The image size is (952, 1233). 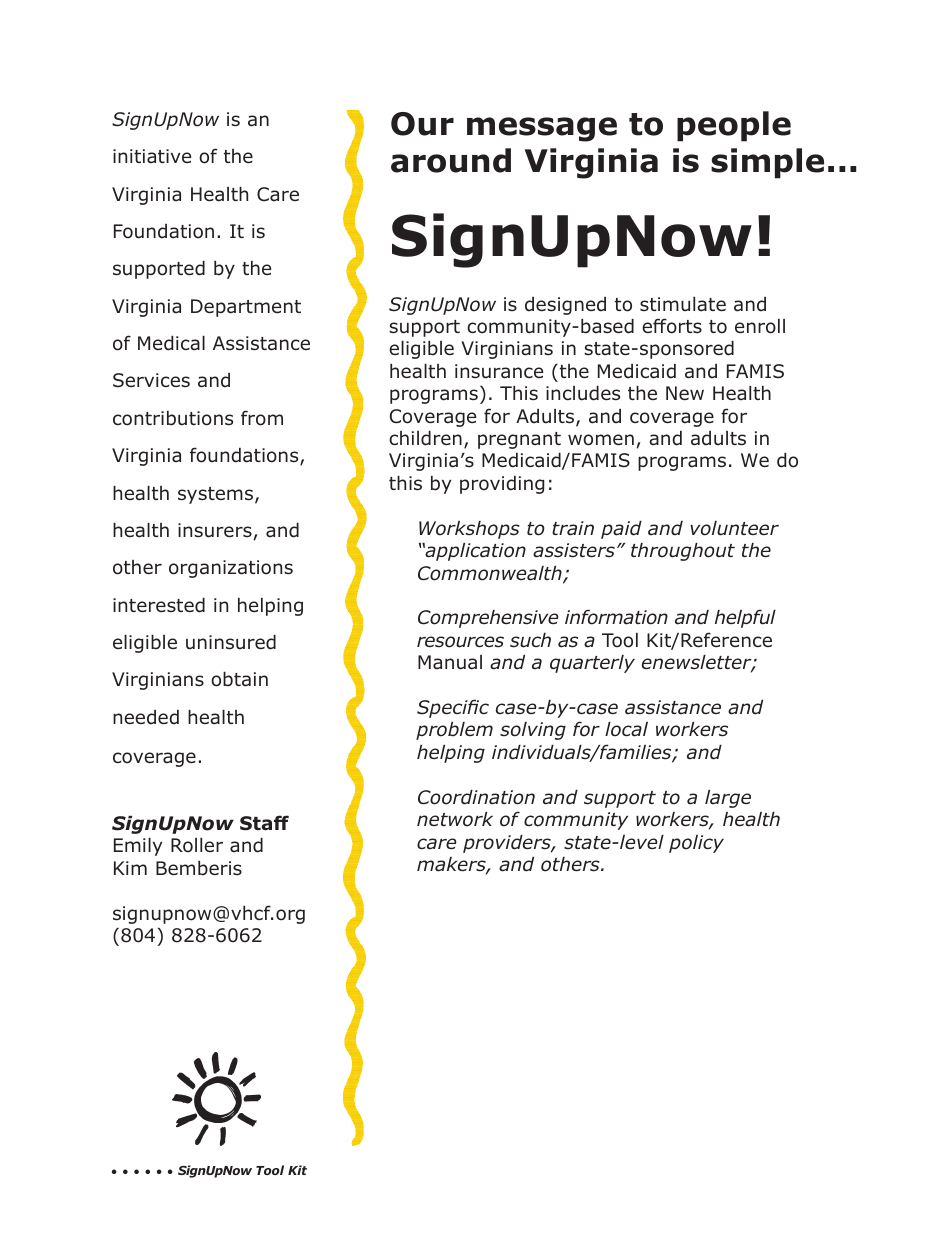 What do you see at coordinates (152, 156) in the screenshot?
I see `initiative` at bounding box center [152, 156].
